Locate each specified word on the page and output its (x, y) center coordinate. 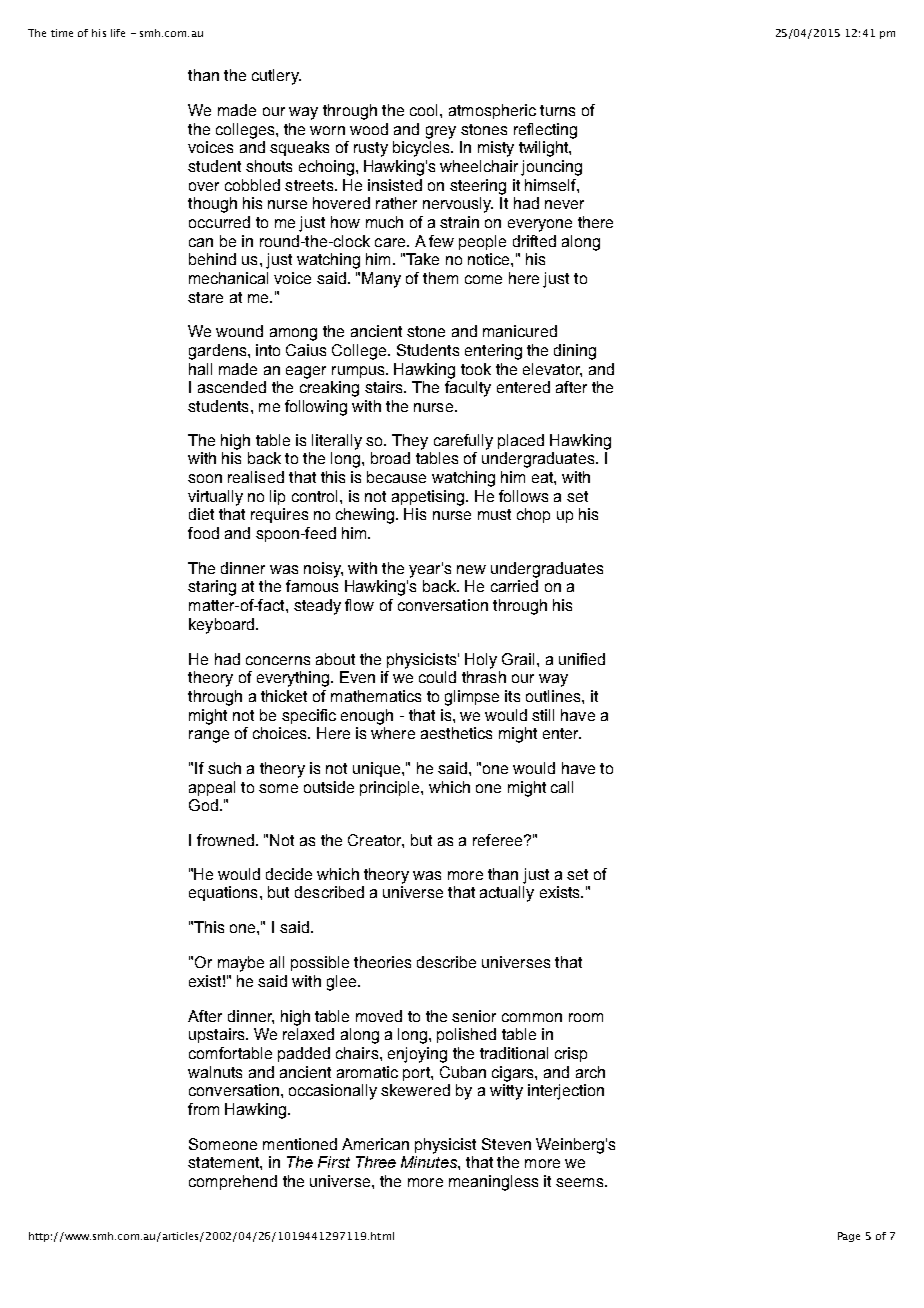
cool (423, 110)
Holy (481, 661)
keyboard (221, 626)
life (118, 33)
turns (557, 110)
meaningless (493, 1183)
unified (582, 659)
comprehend (233, 1182)
